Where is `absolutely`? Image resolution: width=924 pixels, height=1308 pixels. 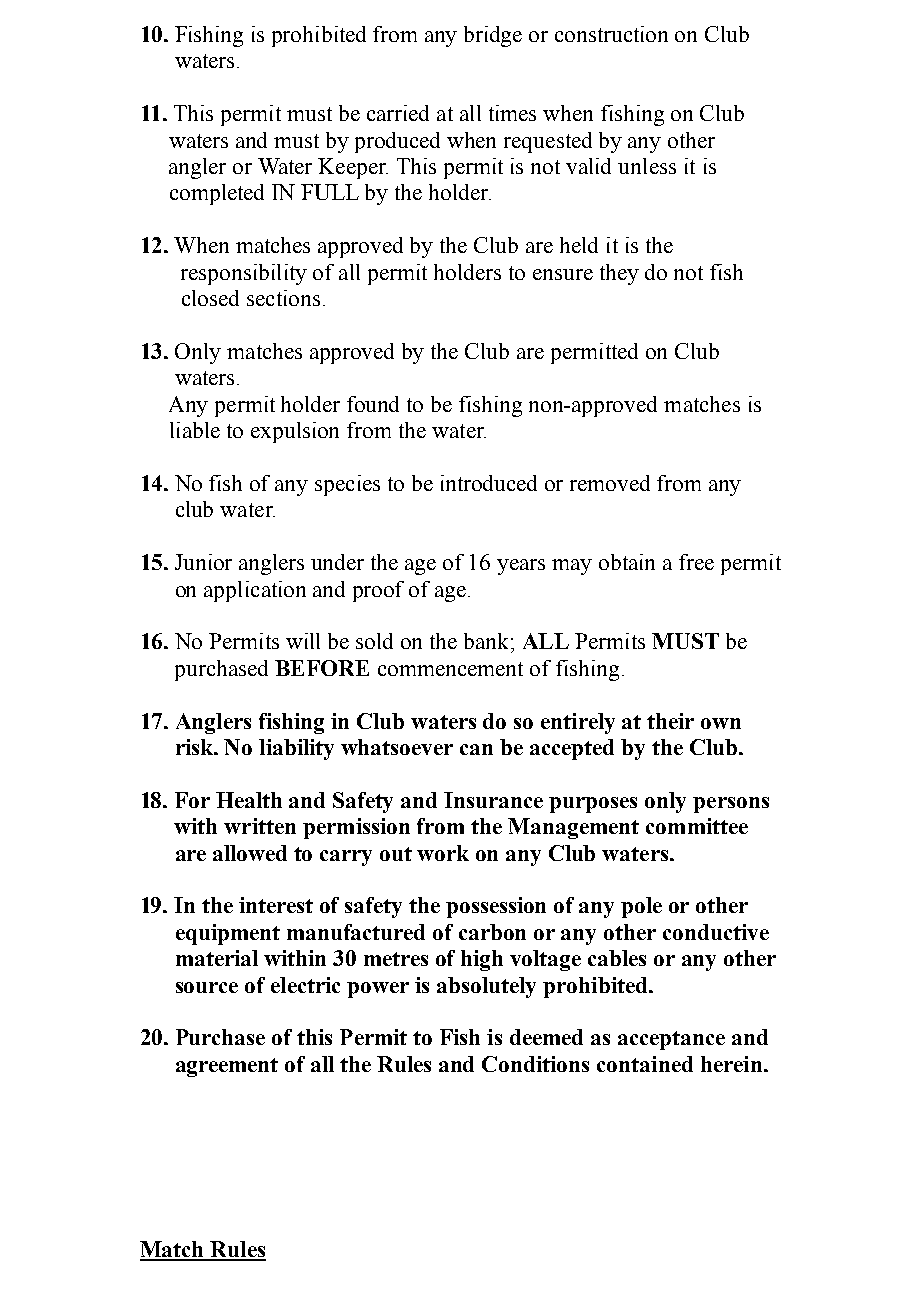
absolutely is located at coordinates (486, 987).
